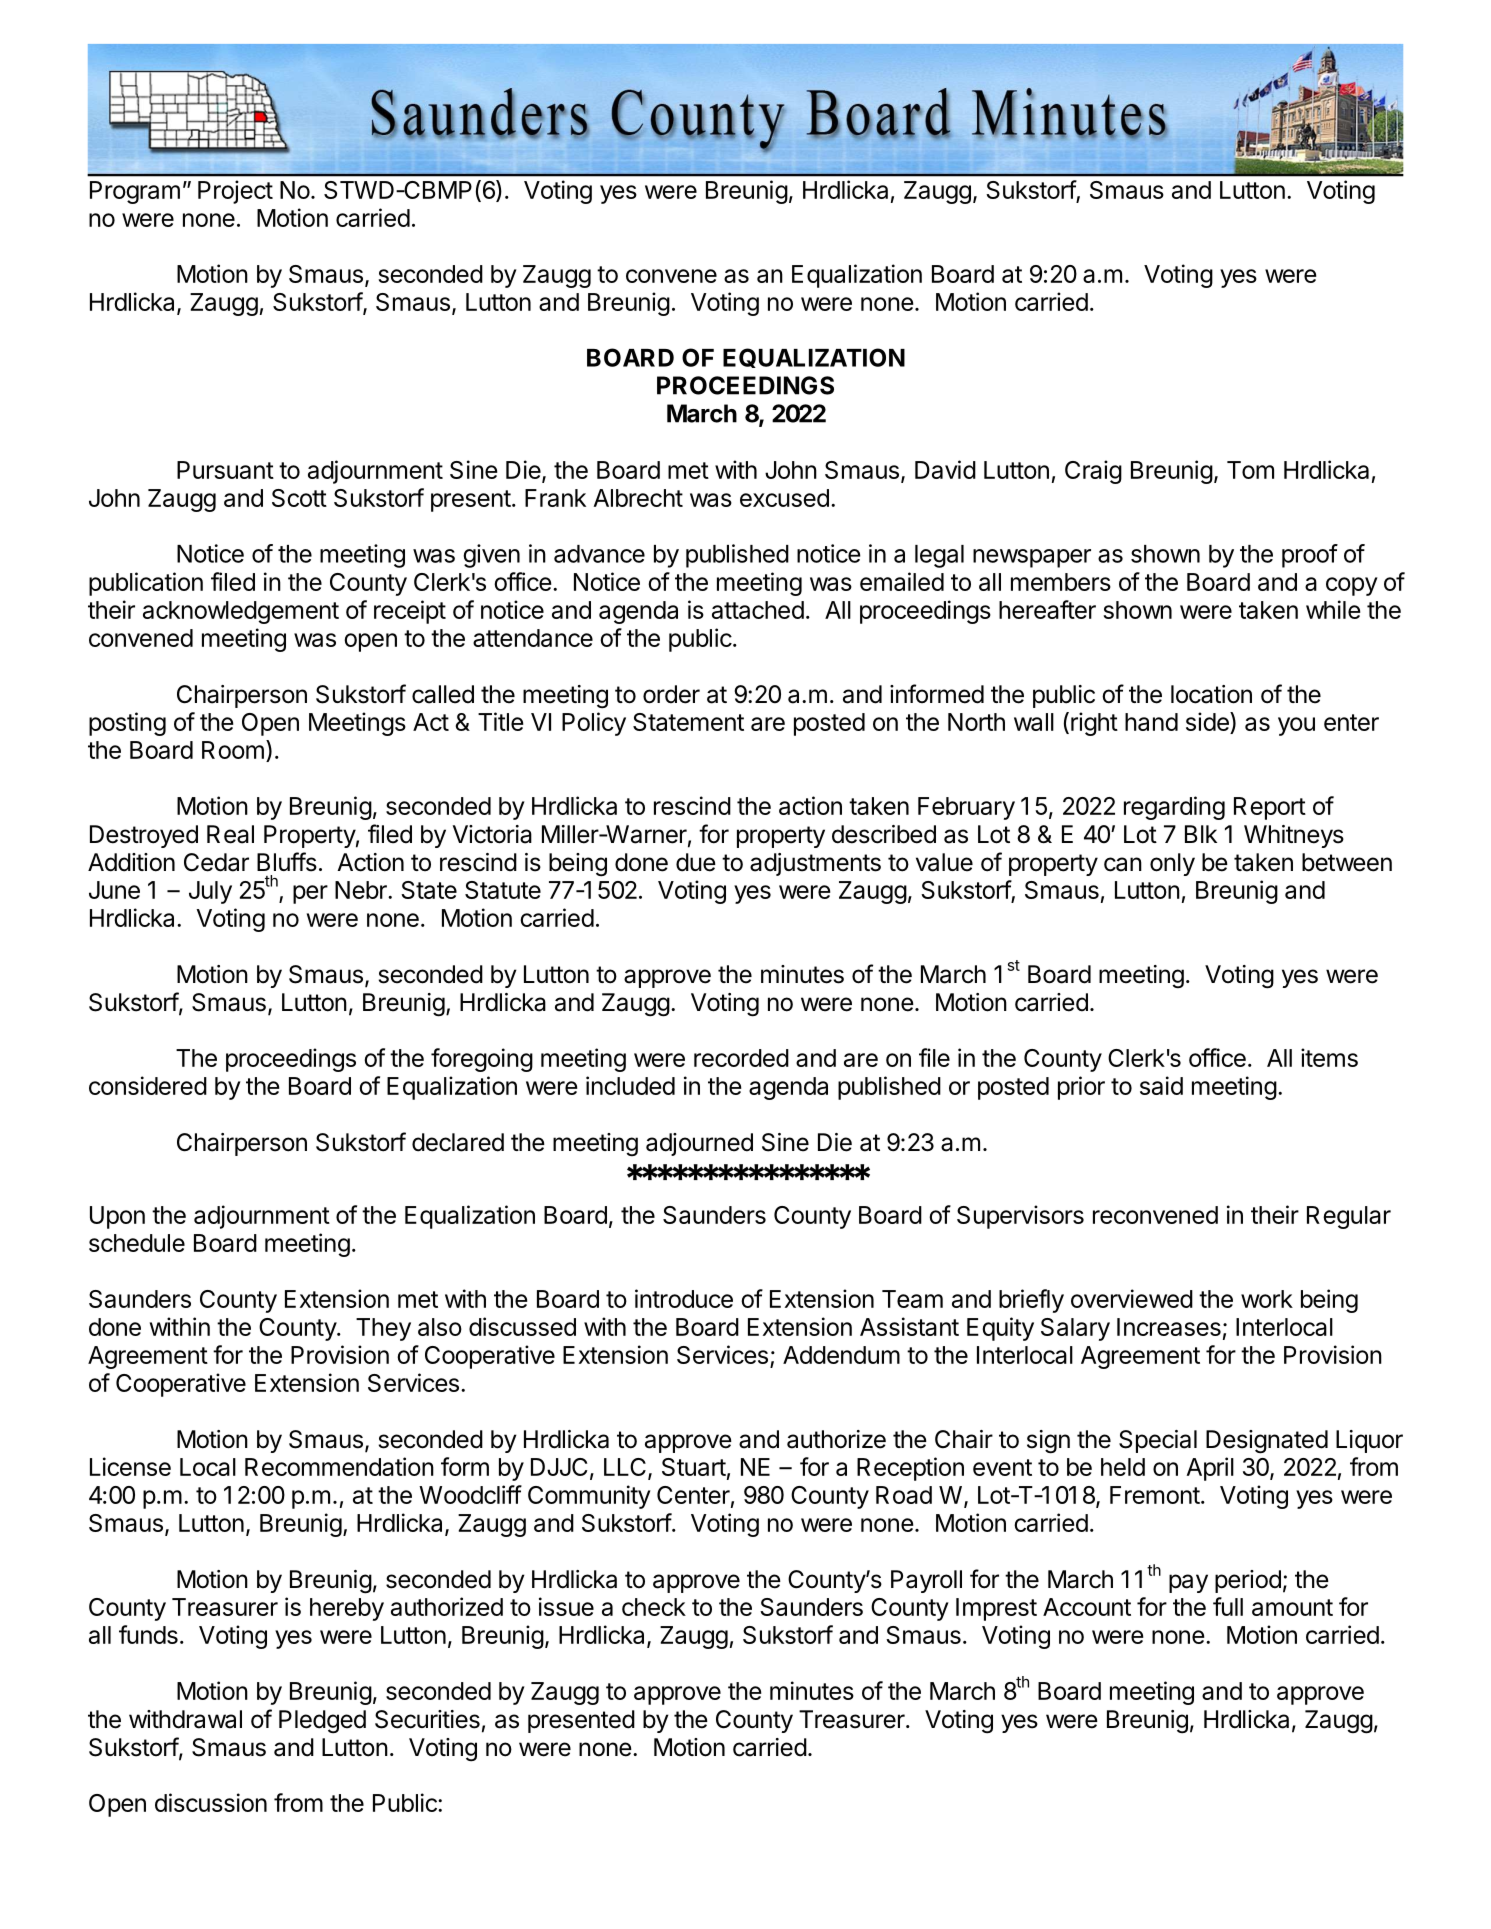  I want to click on excused, so click(784, 498).
